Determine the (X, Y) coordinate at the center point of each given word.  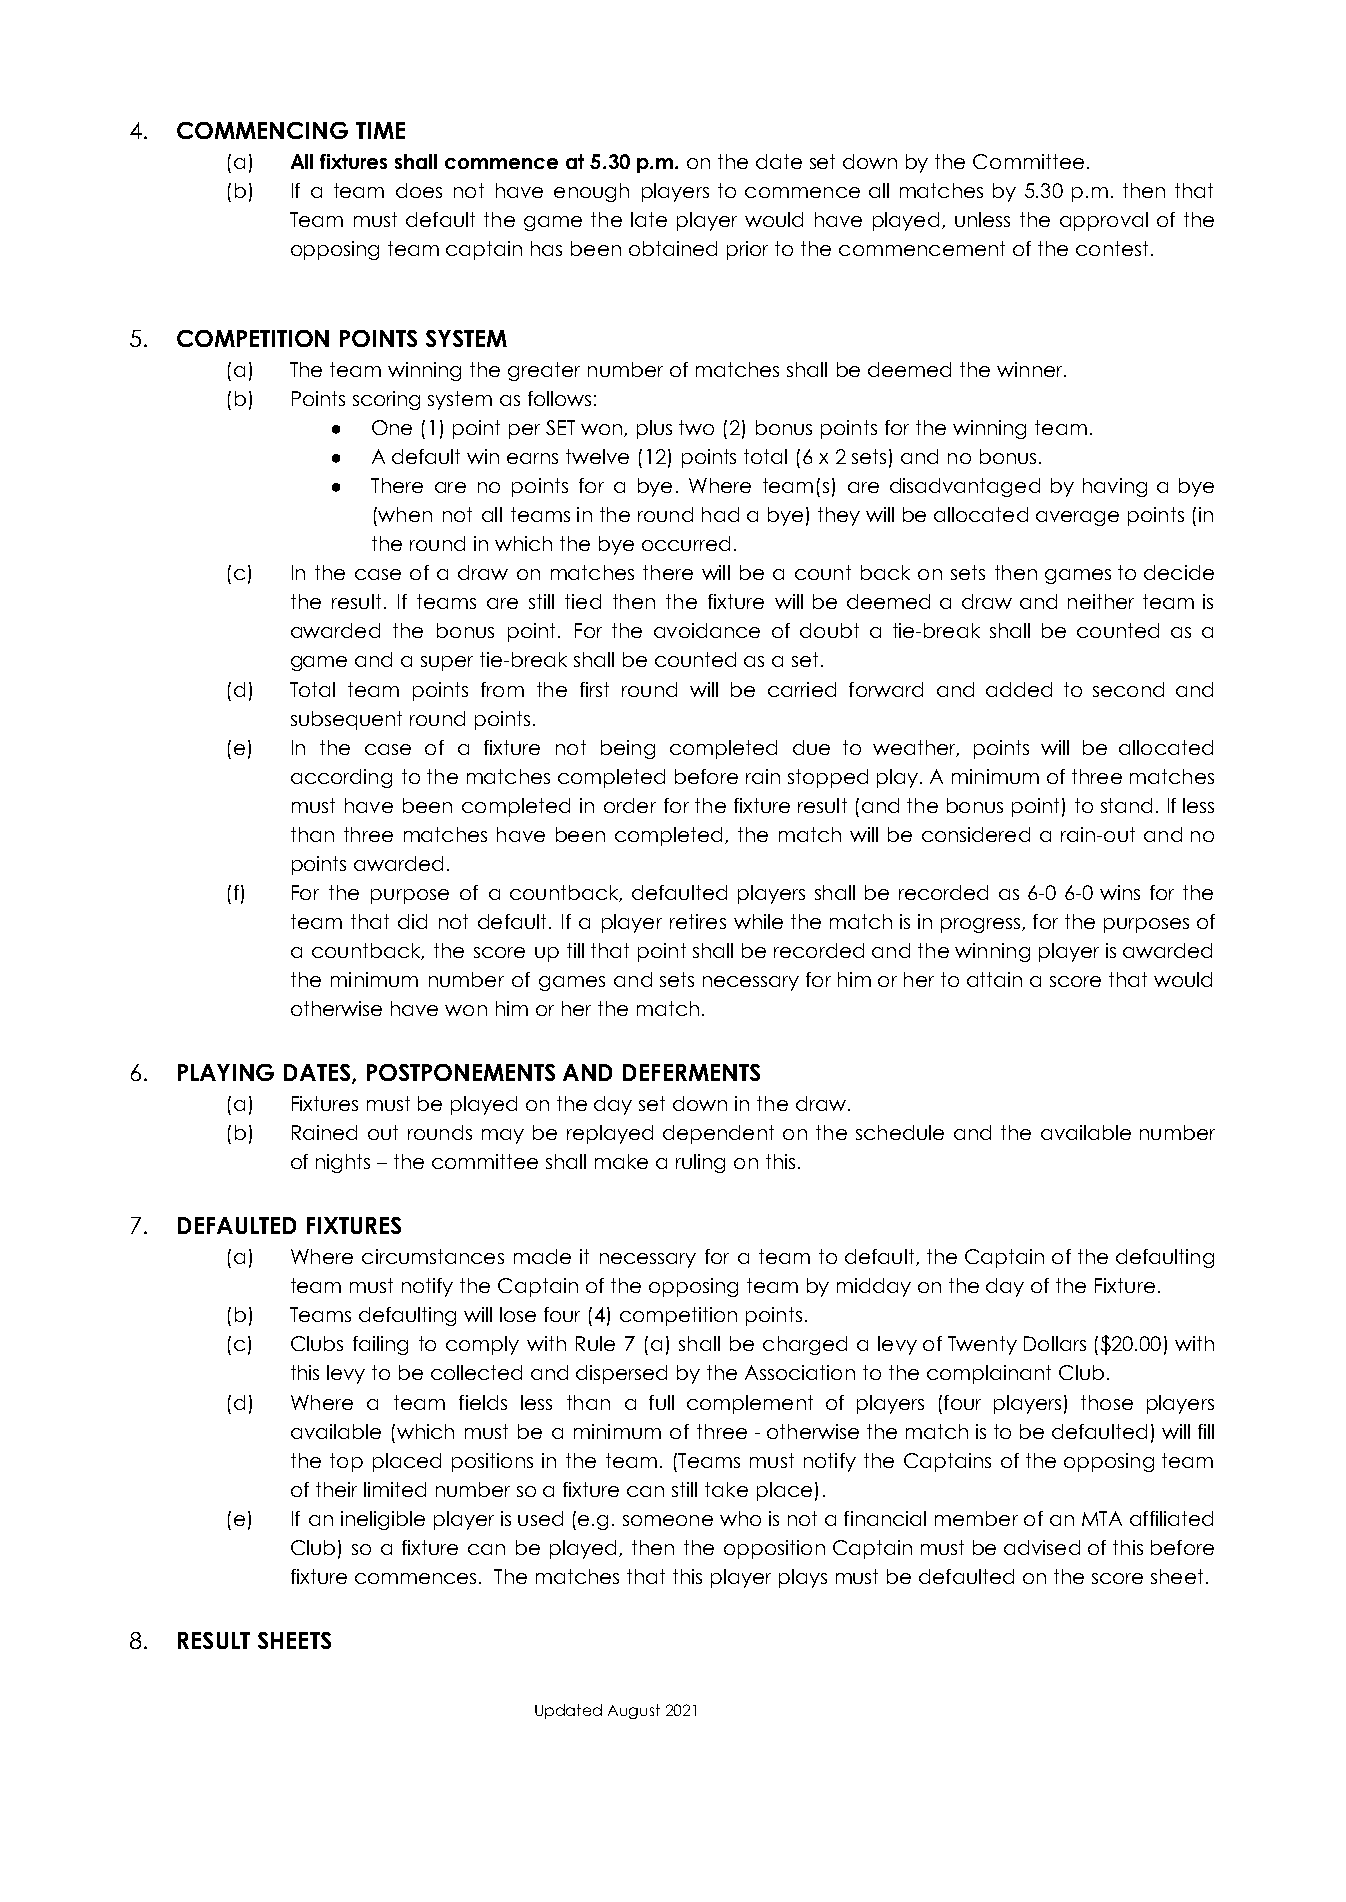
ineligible (383, 1520)
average (1077, 518)
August (634, 1711)
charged (805, 1345)
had (720, 514)
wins (1120, 892)
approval (1104, 221)
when (404, 514)
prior (747, 250)
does (419, 190)
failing (380, 1345)
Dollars (1055, 1343)
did (412, 921)
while (758, 921)
